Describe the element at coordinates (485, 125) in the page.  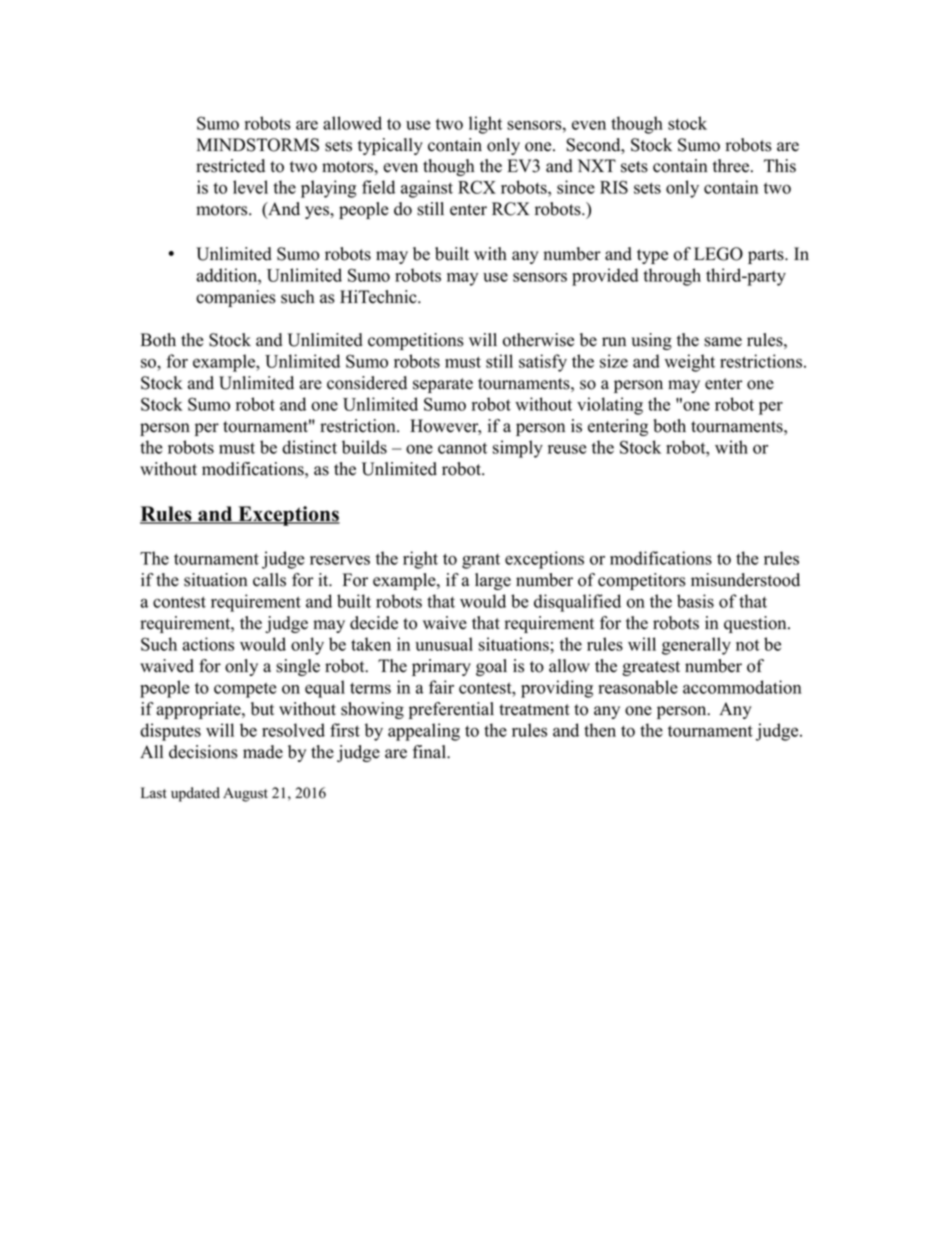
I see `light` at that location.
